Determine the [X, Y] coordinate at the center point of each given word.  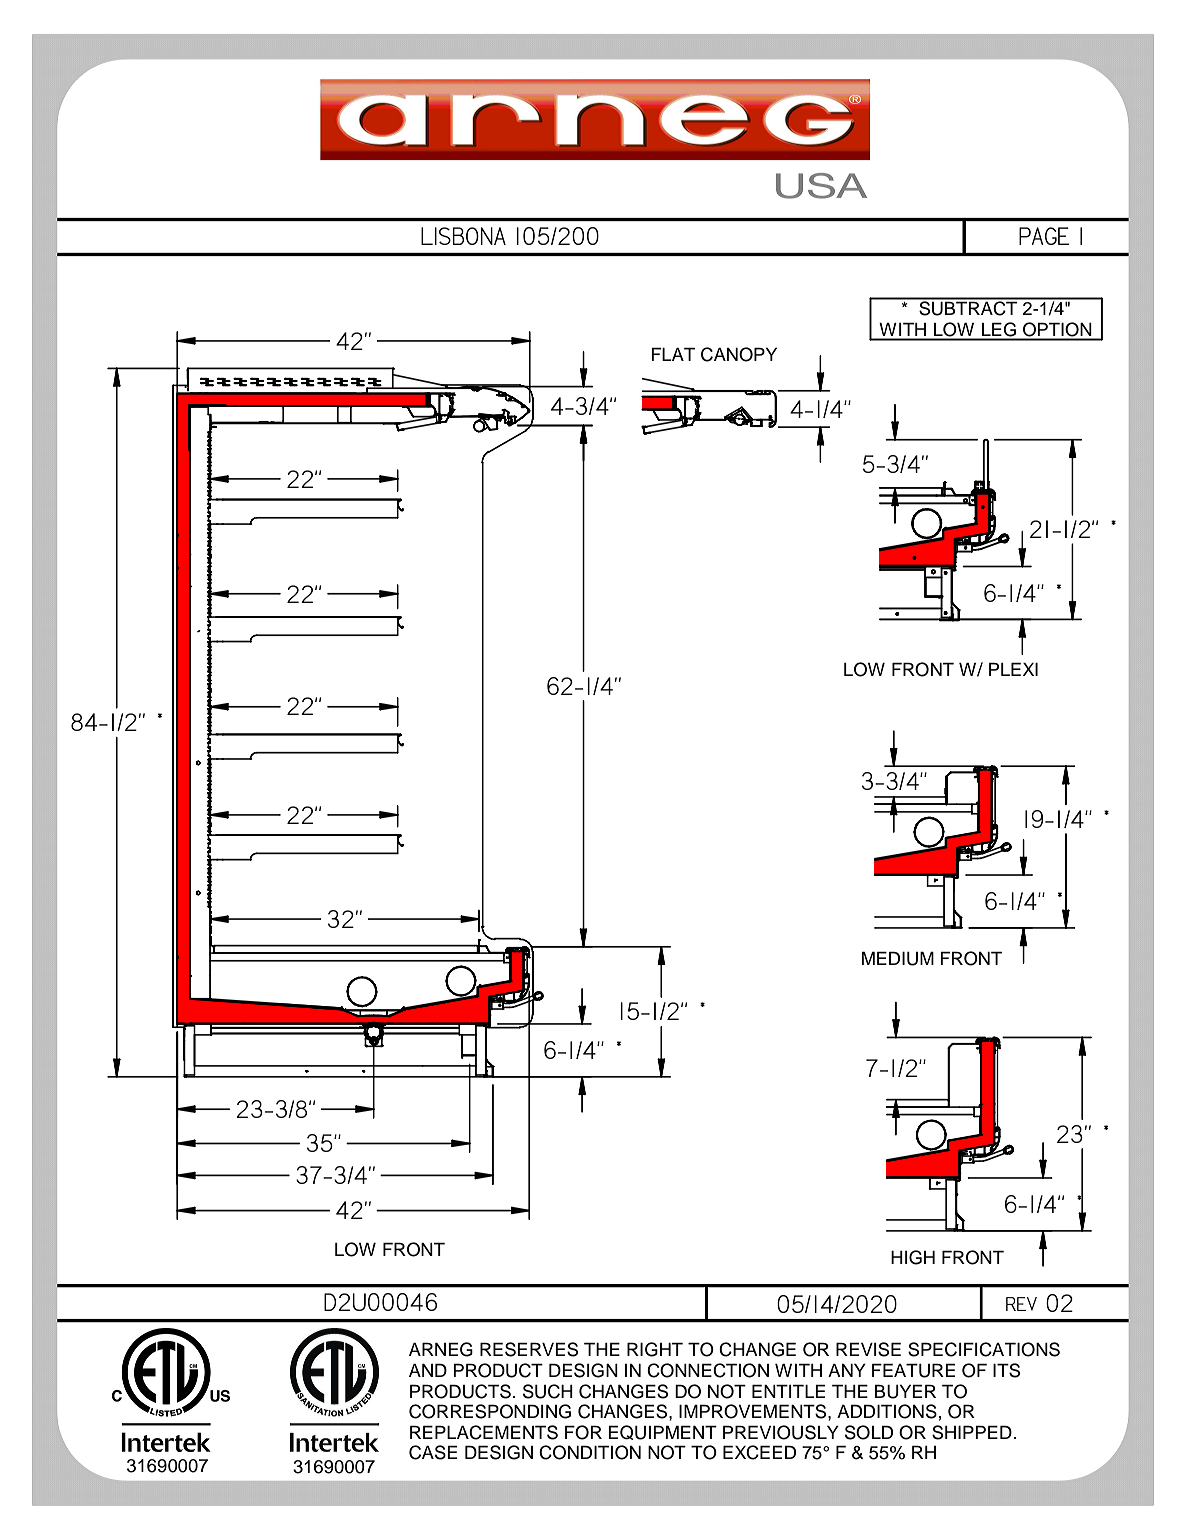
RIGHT [655, 1349]
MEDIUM [898, 958]
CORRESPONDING [490, 1411]
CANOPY [739, 354]
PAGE [1044, 236]
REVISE [868, 1349]
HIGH [913, 1257]
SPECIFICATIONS [984, 1349]
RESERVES [529, 1349]
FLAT [673, 354]
